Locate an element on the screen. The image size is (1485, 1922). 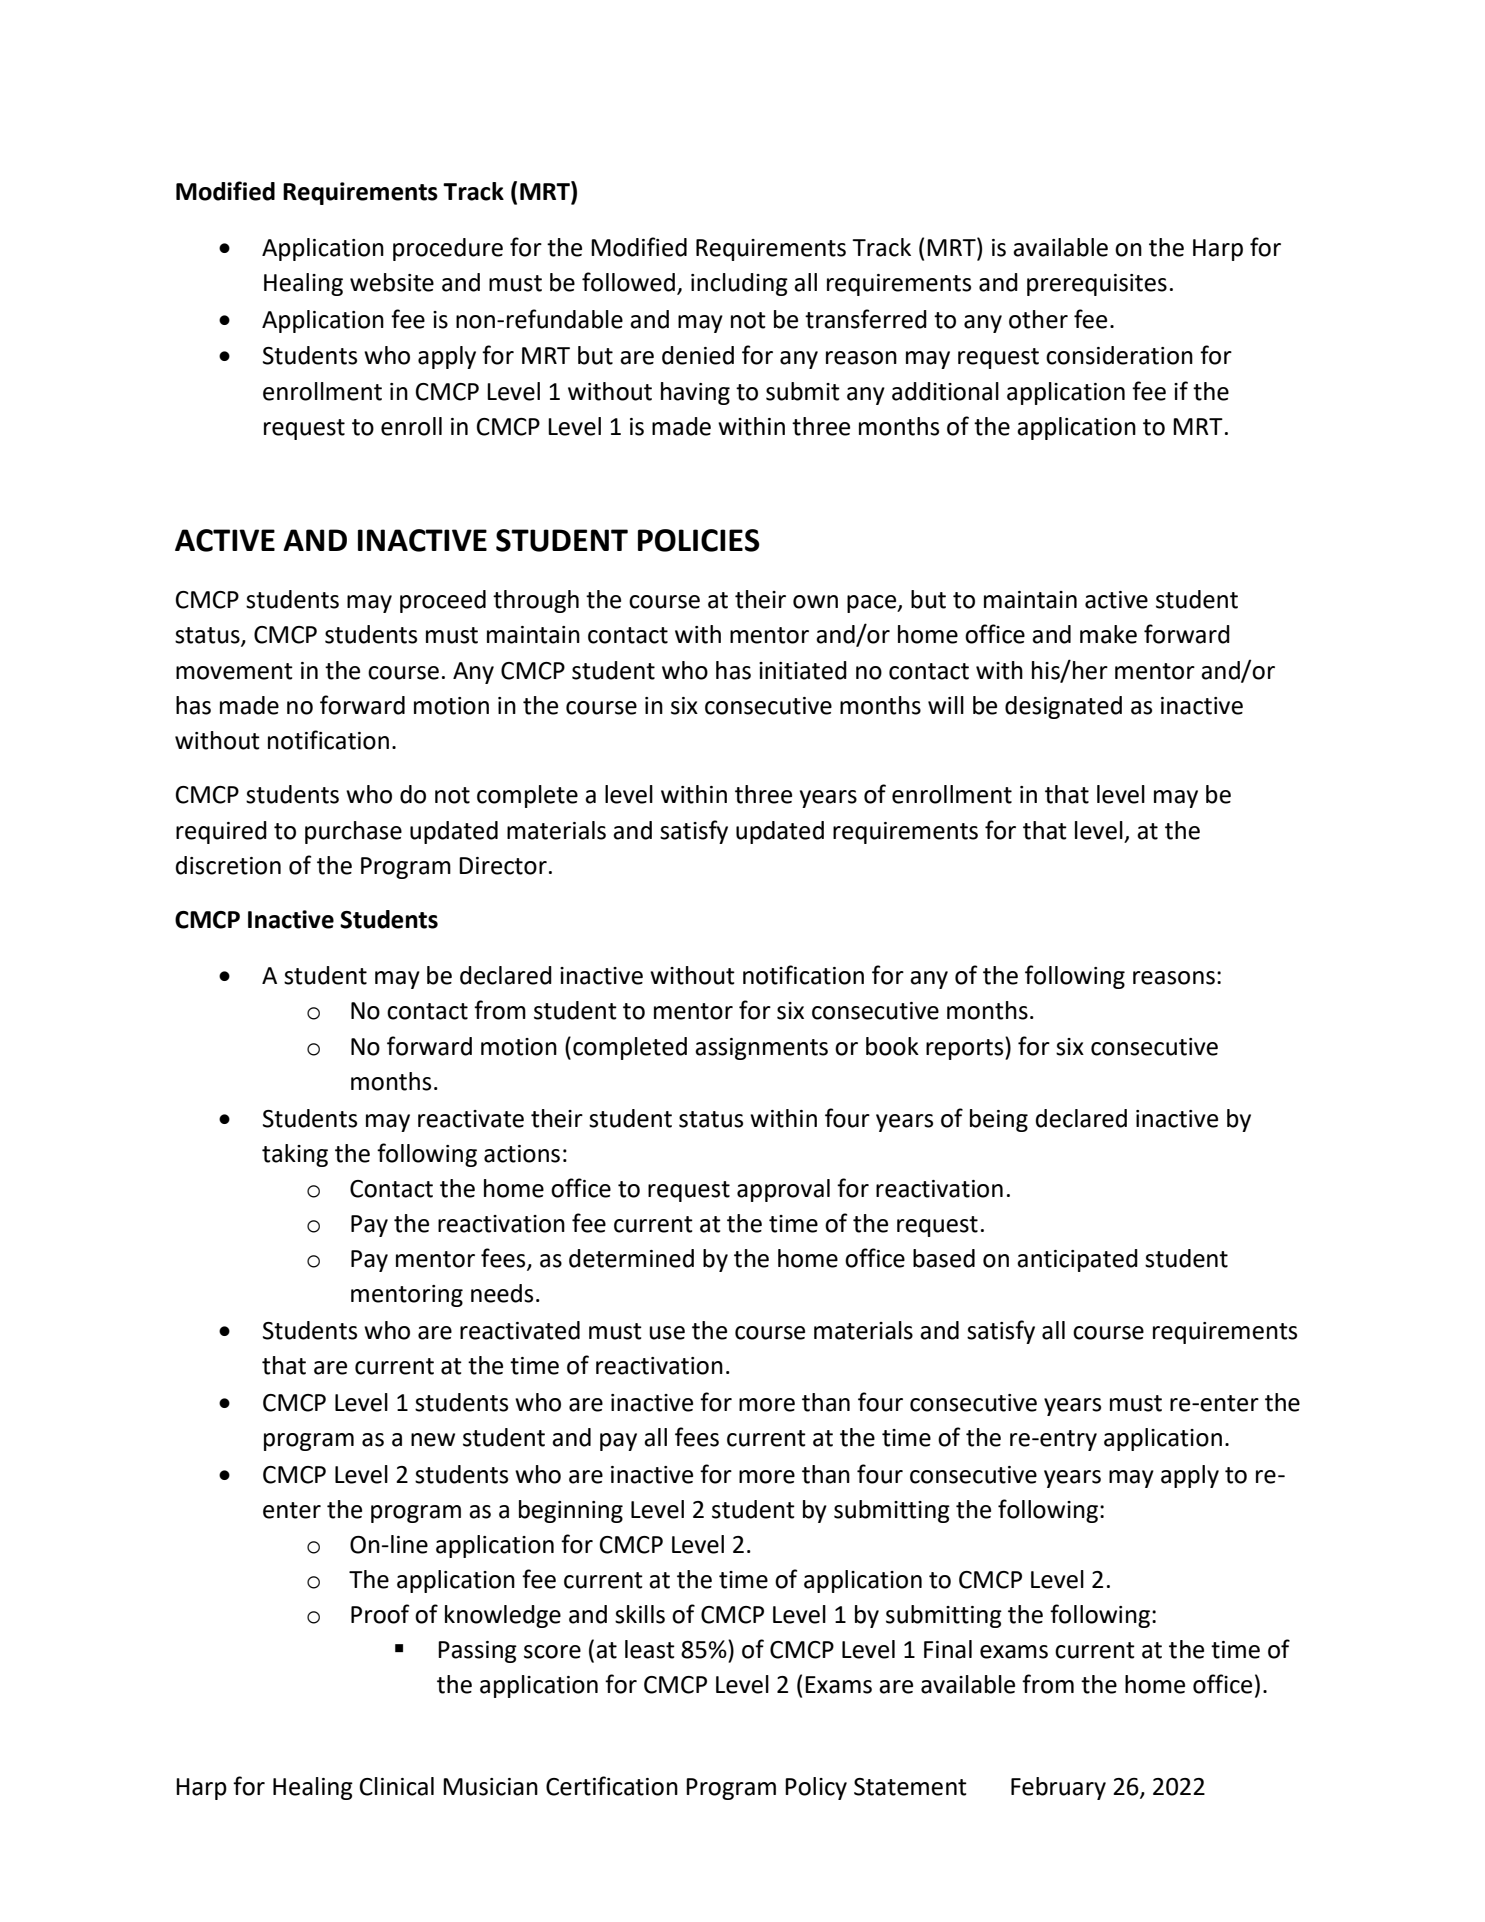
assignments is located at coordinates (761, 1049).
